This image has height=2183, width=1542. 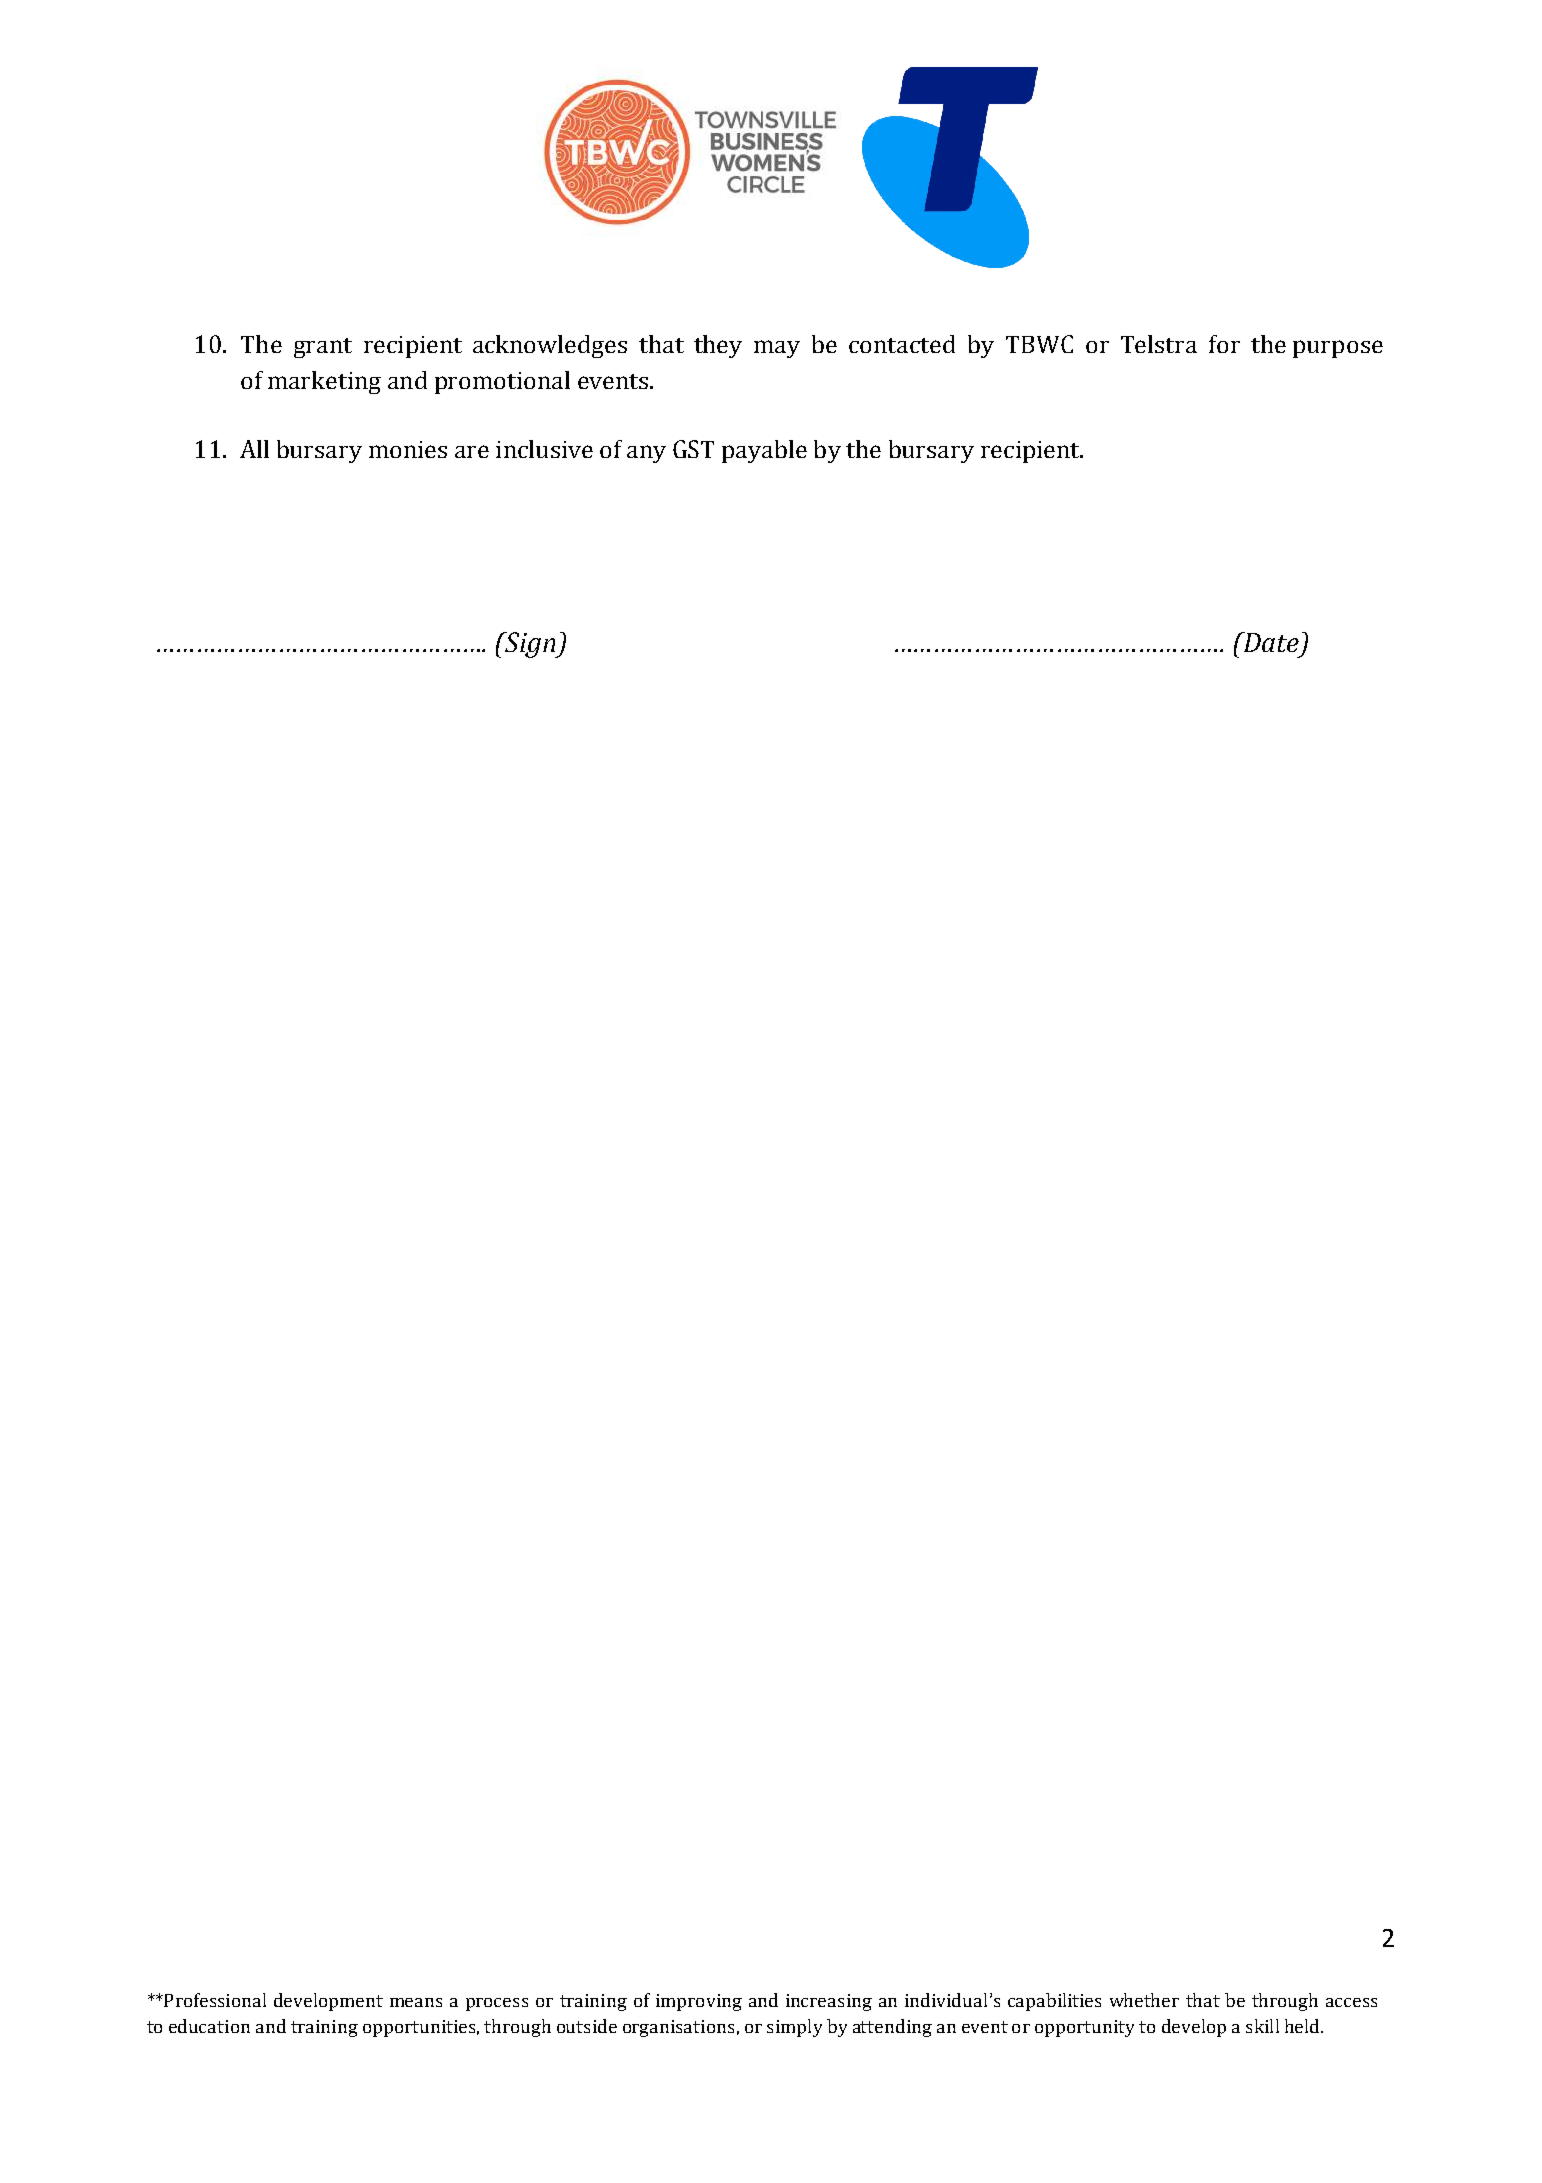 I want to click on for, so click(x=1224, y=344).
